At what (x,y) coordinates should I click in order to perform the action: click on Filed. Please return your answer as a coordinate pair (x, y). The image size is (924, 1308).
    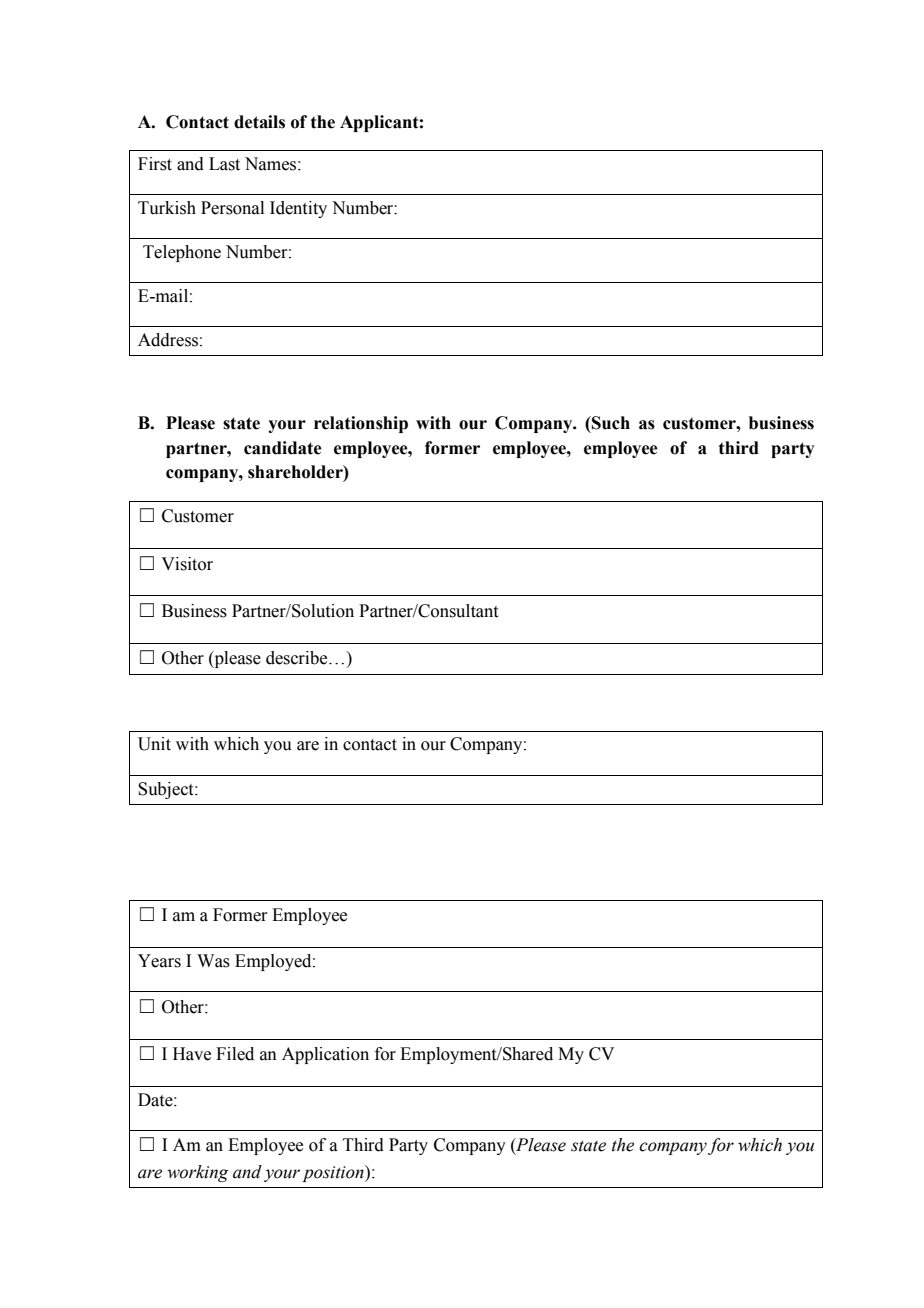
    Looking at the image, I should click on (235, 1054).
